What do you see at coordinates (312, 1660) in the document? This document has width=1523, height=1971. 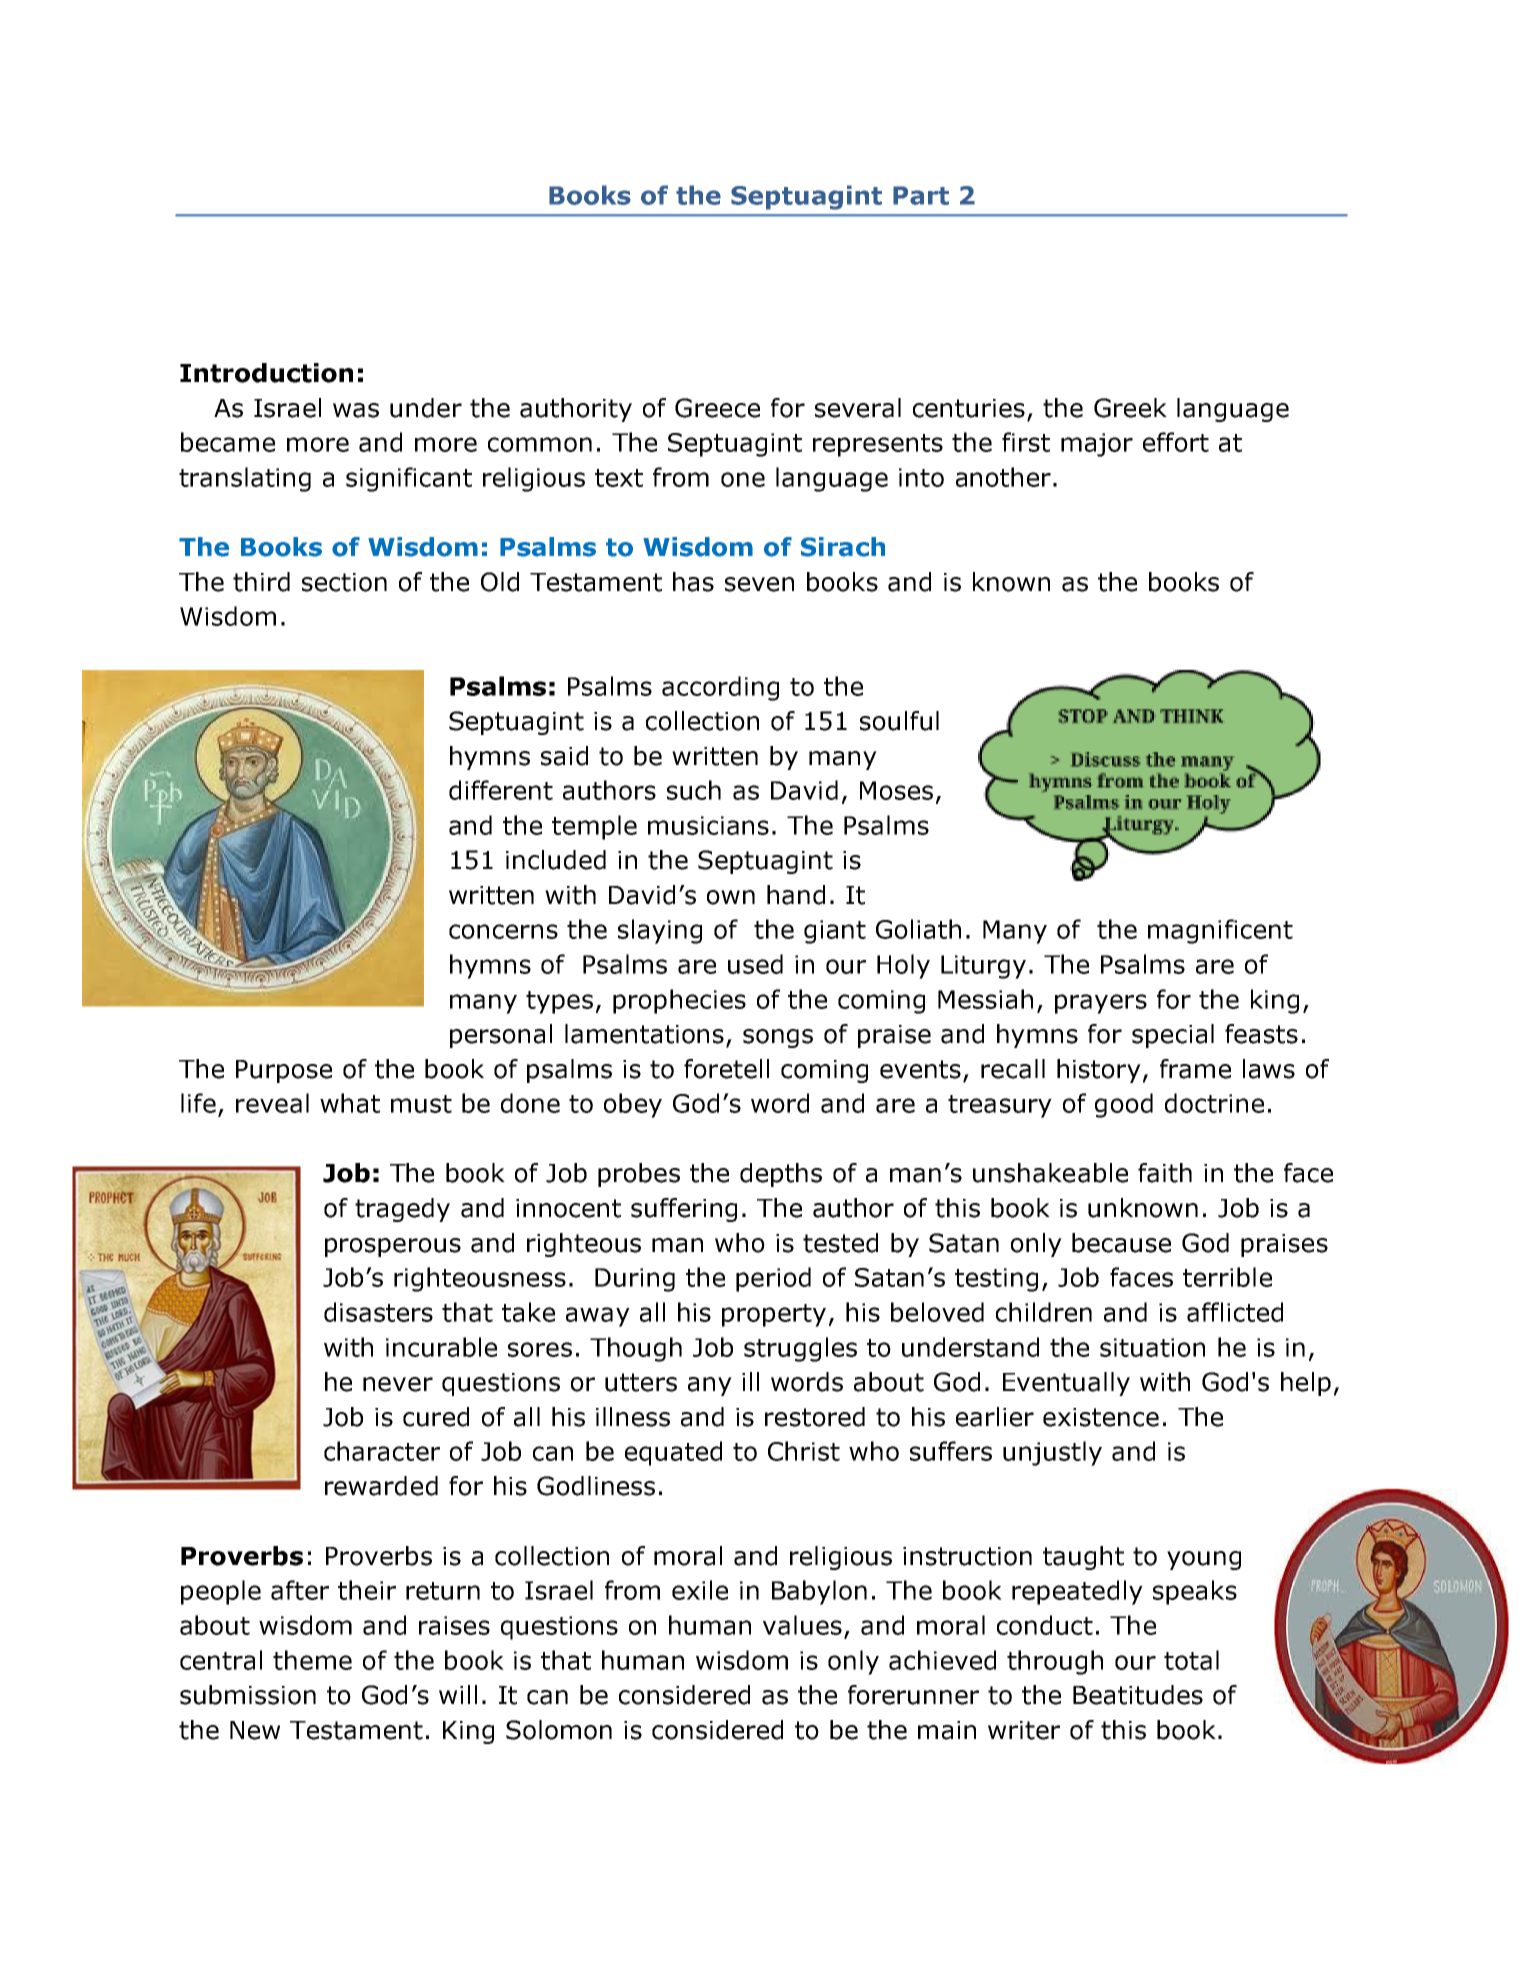 I see `theme` at bounding box center [312, 1660].
